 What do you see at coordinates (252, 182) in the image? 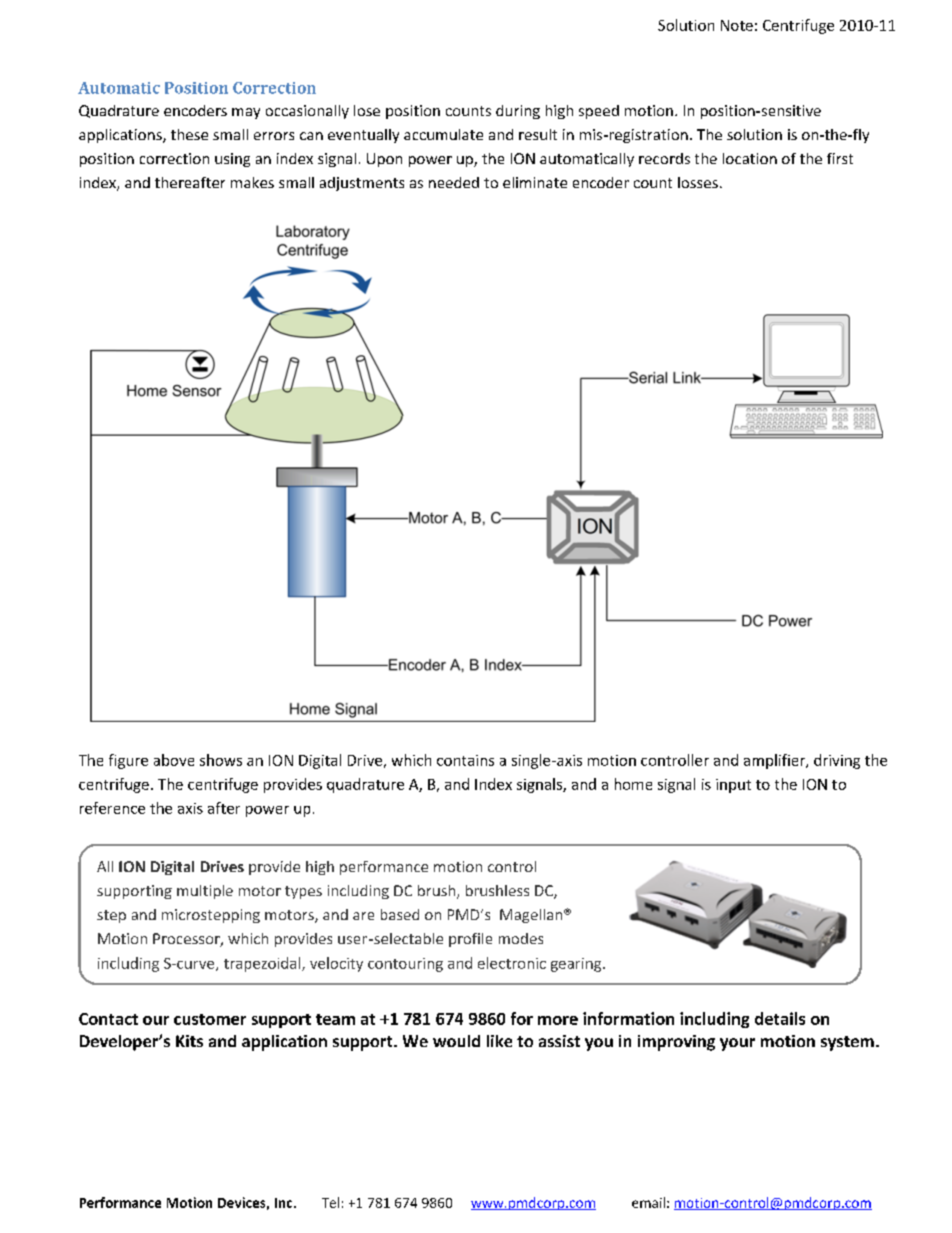
I see `makes` at bounding box center [252, 182].
